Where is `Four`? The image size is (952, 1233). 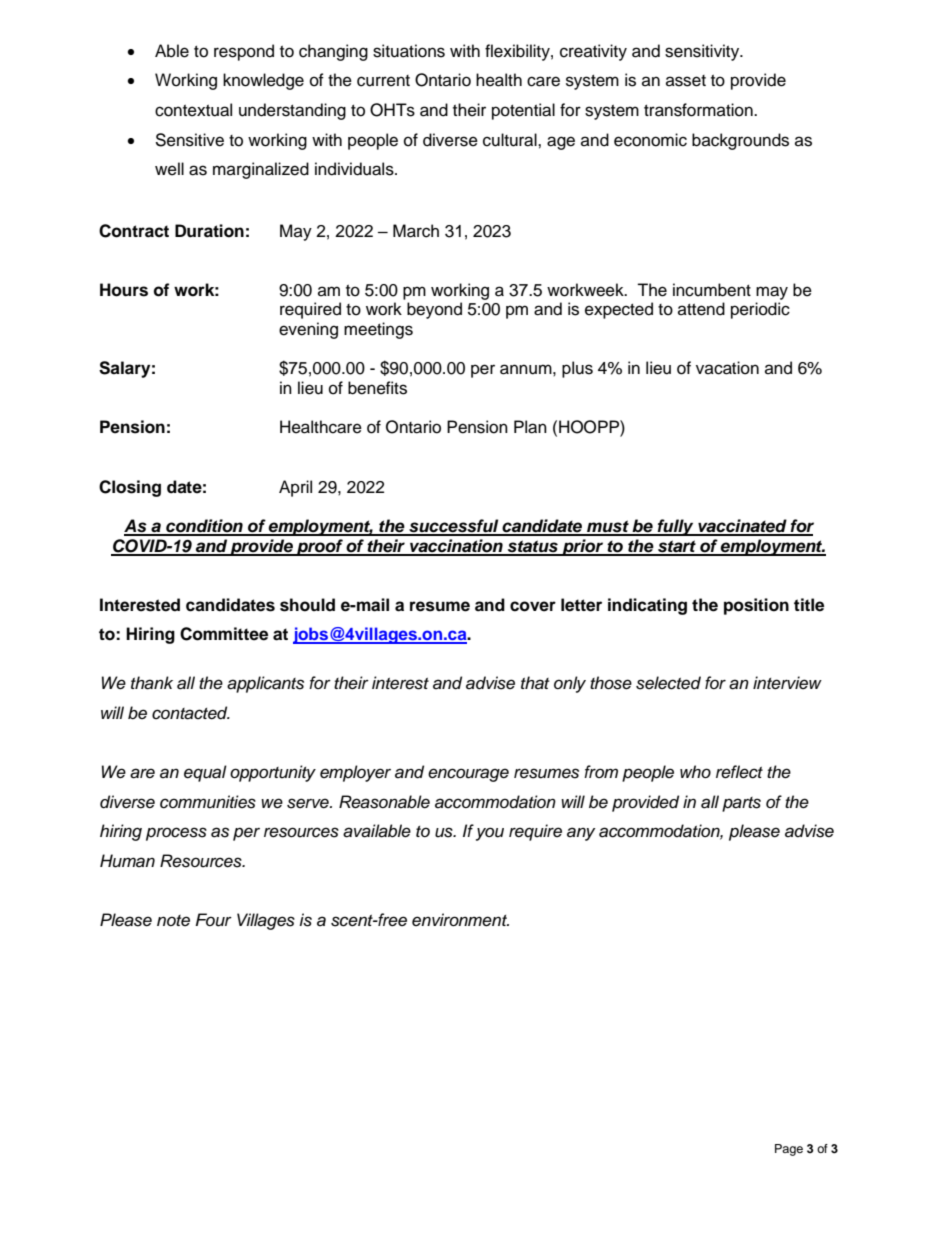 Four is located at coordinates (213, 920).
